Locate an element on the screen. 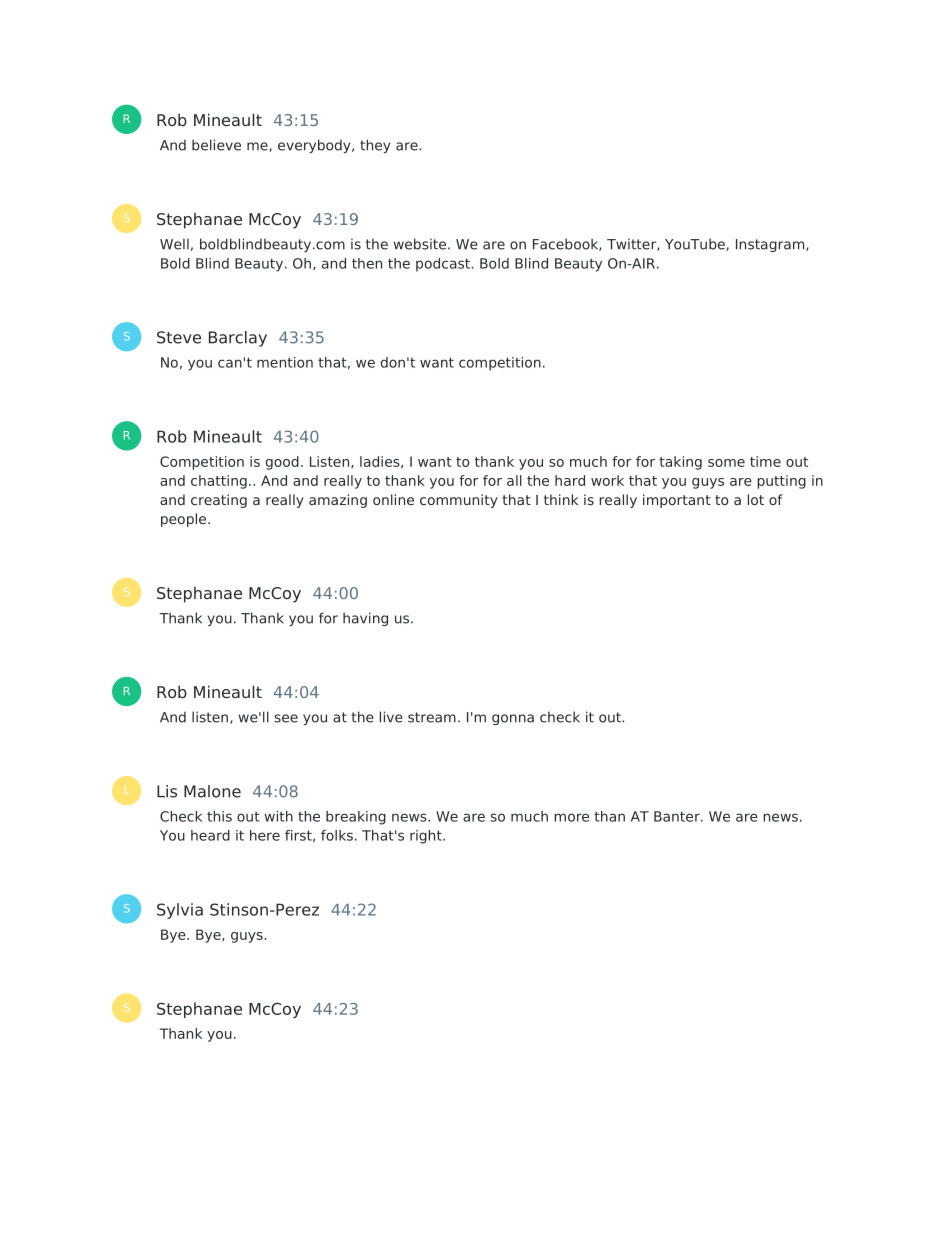 Image resolution: width=952 pixels, height=1233 pixels. Instagram is located at coordinates (771, 245).
